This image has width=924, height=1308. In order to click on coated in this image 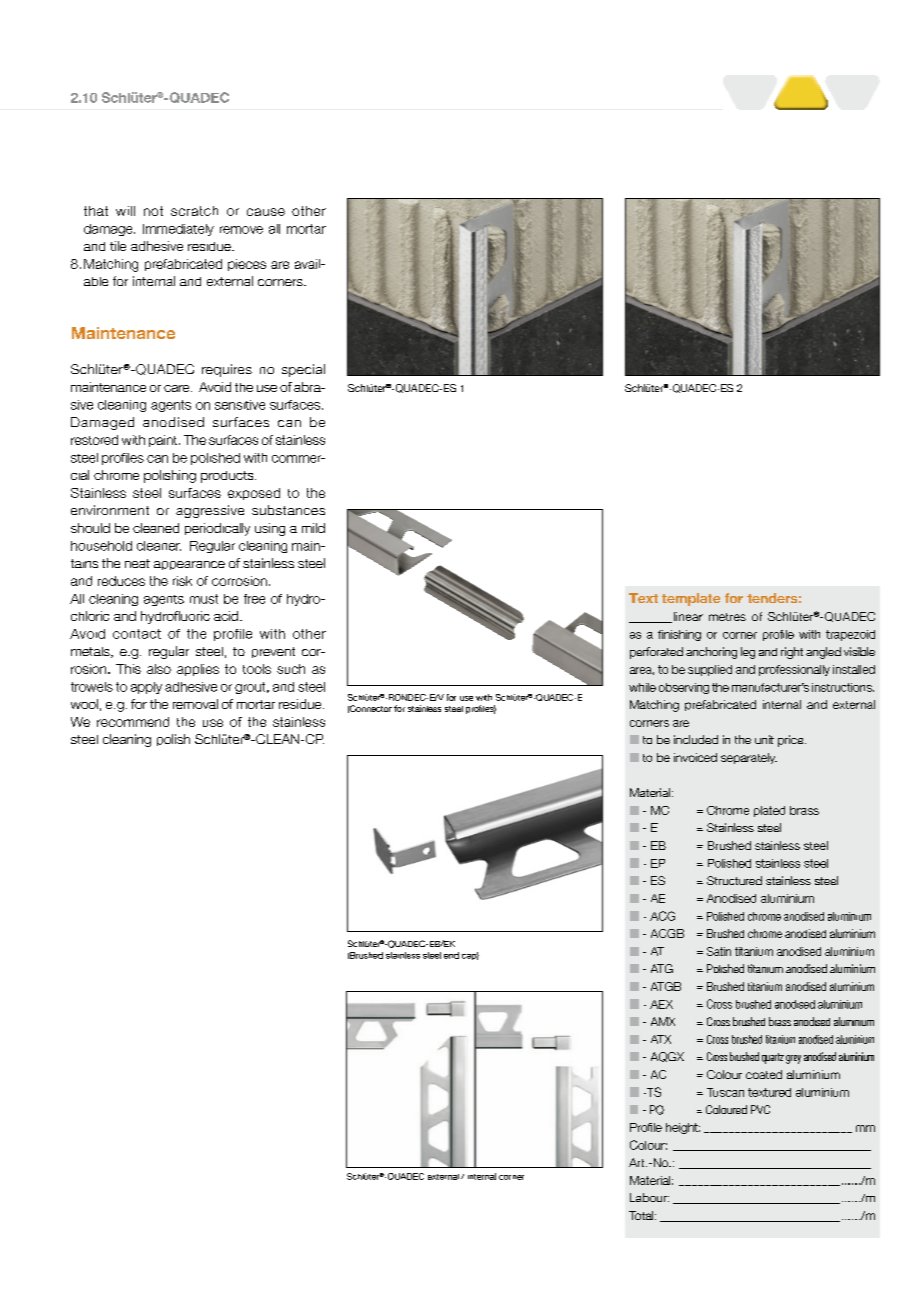, I will do `click(764, 1074)`.
